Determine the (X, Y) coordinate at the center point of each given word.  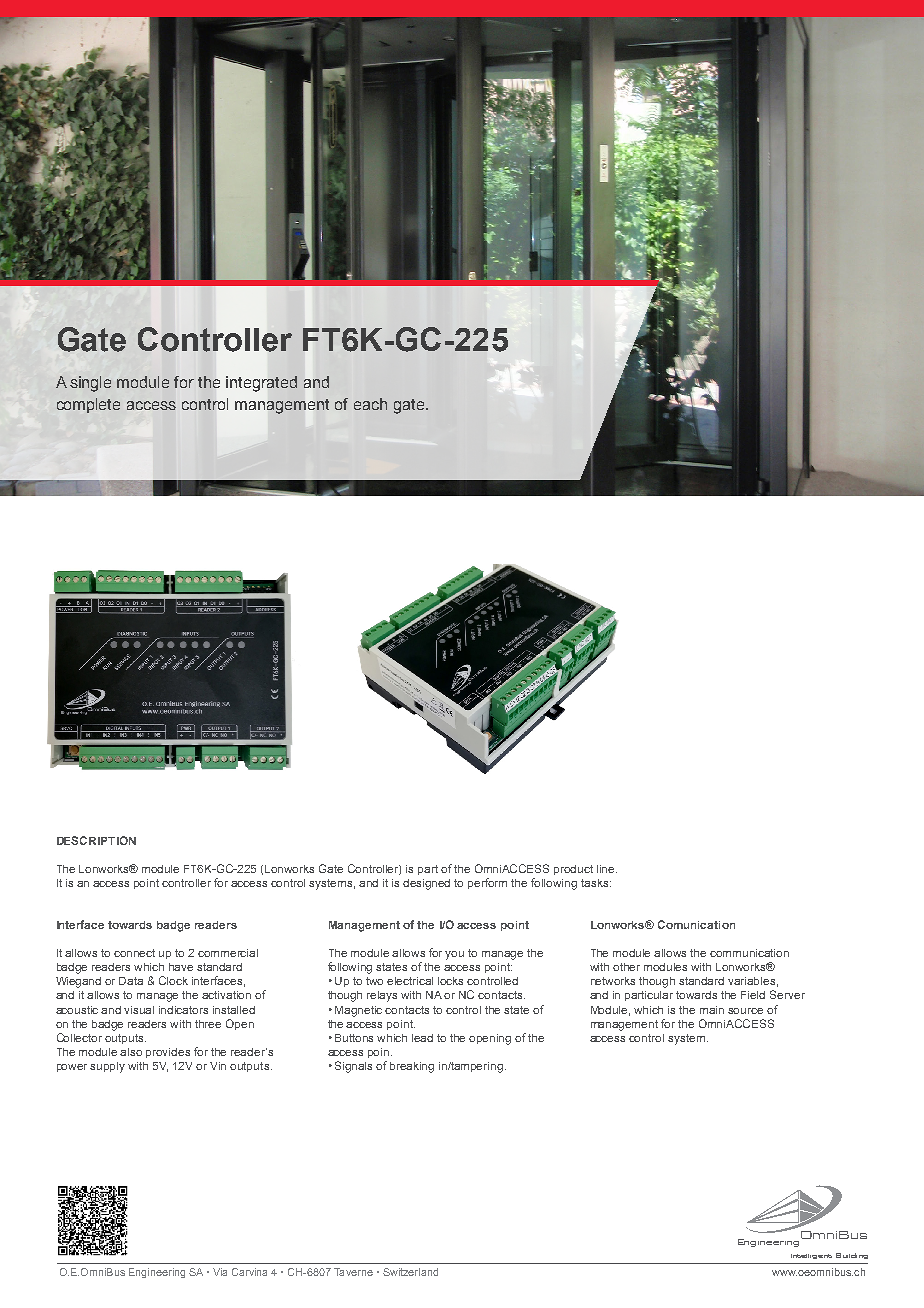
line (607, 869)
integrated (261, 384)
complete (88, 405)
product (573, 870)
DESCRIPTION (96, 840)
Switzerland (410, 1272)
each (370, 404)
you (454, 955)
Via (220, 1272)
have (181, 967)
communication (749, 953)
